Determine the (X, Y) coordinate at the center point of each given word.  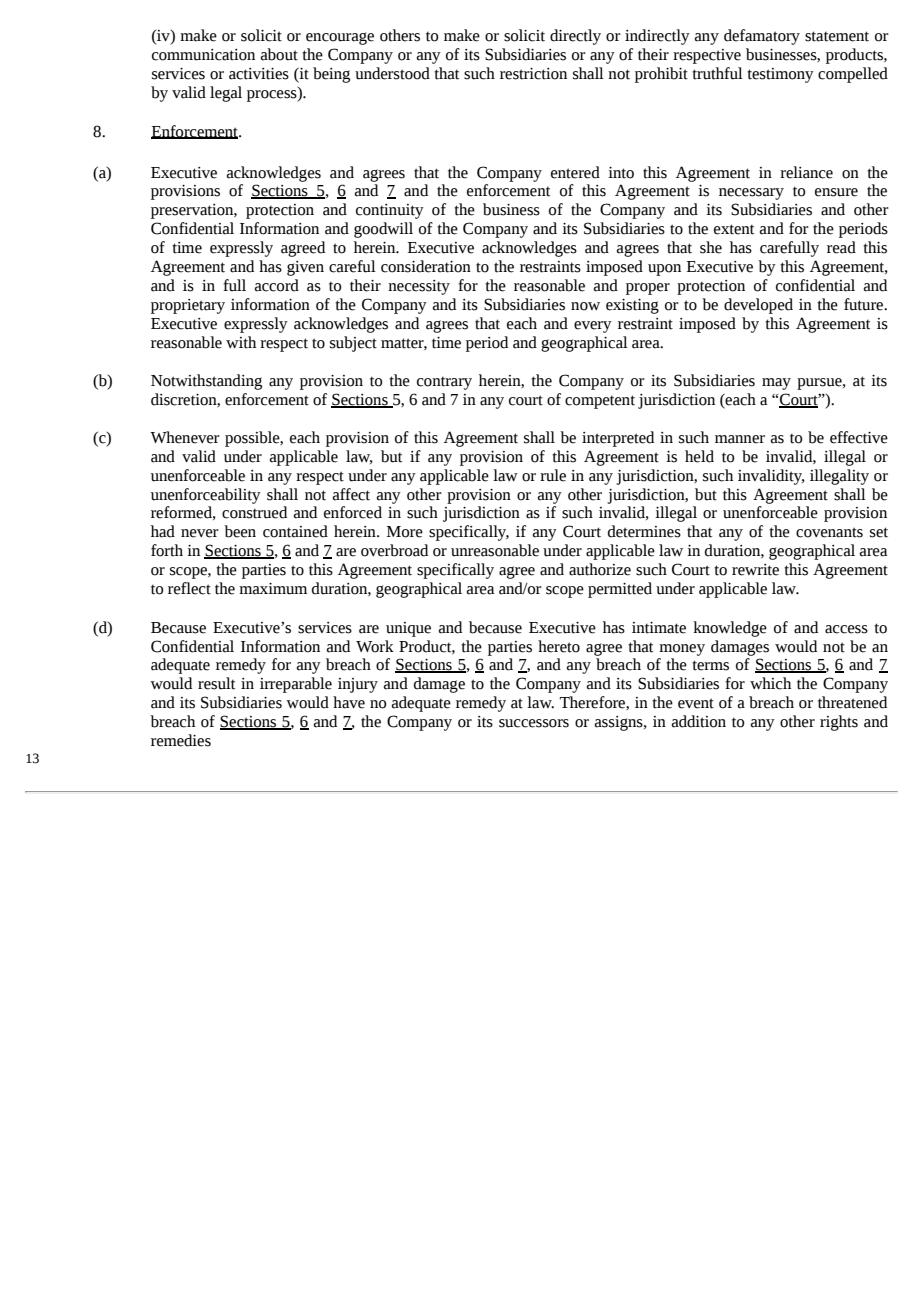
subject (353, 344)
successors (534, 723)
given (305, 268)
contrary (444, 383)
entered (575, 172)
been (240, 531)
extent (734, 229)
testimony (780, 75)
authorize (600, 569)
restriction (533, 74)
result (216, 683)
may (776, 384)
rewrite (755, 570)
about (279, 54)
